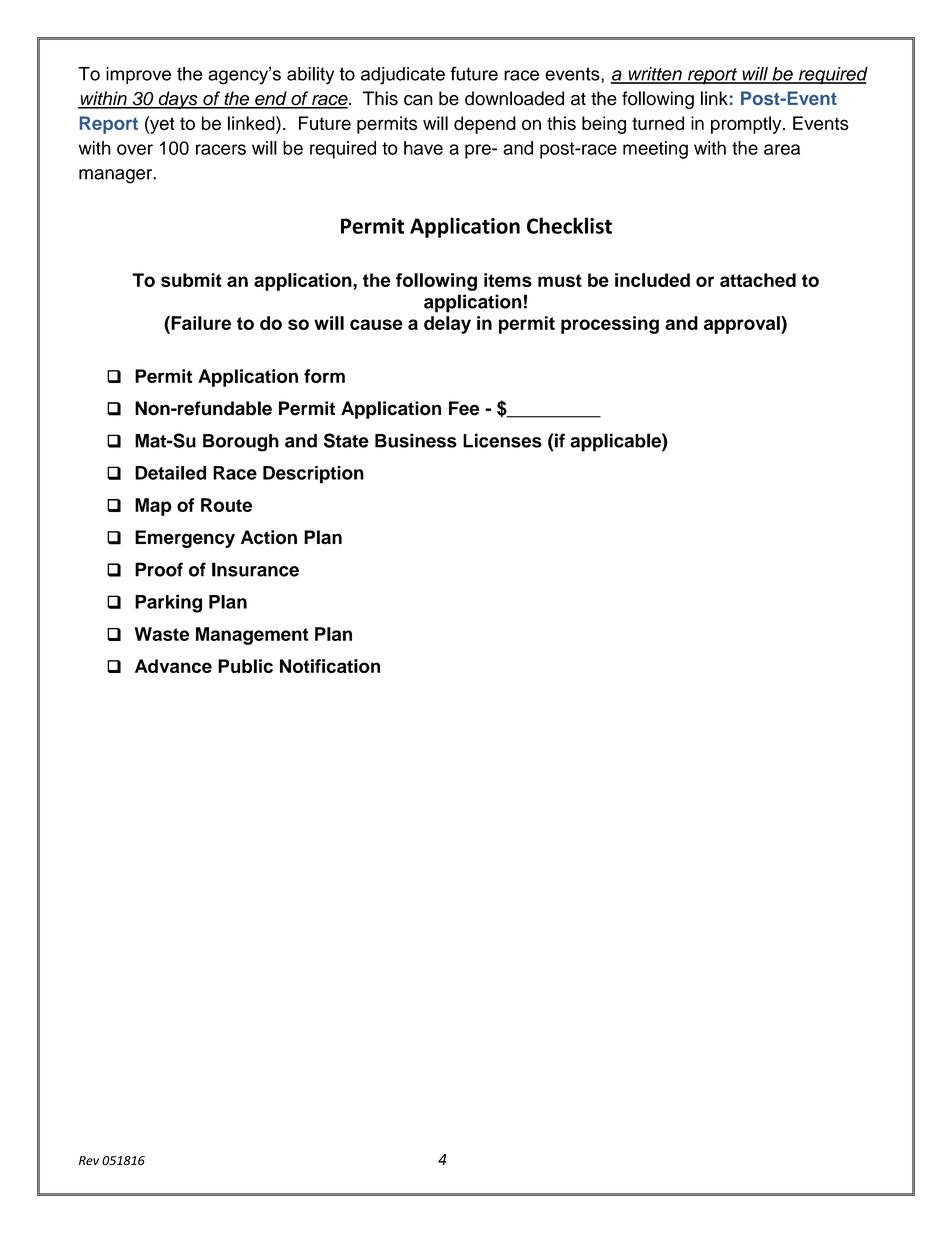 The image size is (952, 1233). I want to click on days, so click(178, 100).
